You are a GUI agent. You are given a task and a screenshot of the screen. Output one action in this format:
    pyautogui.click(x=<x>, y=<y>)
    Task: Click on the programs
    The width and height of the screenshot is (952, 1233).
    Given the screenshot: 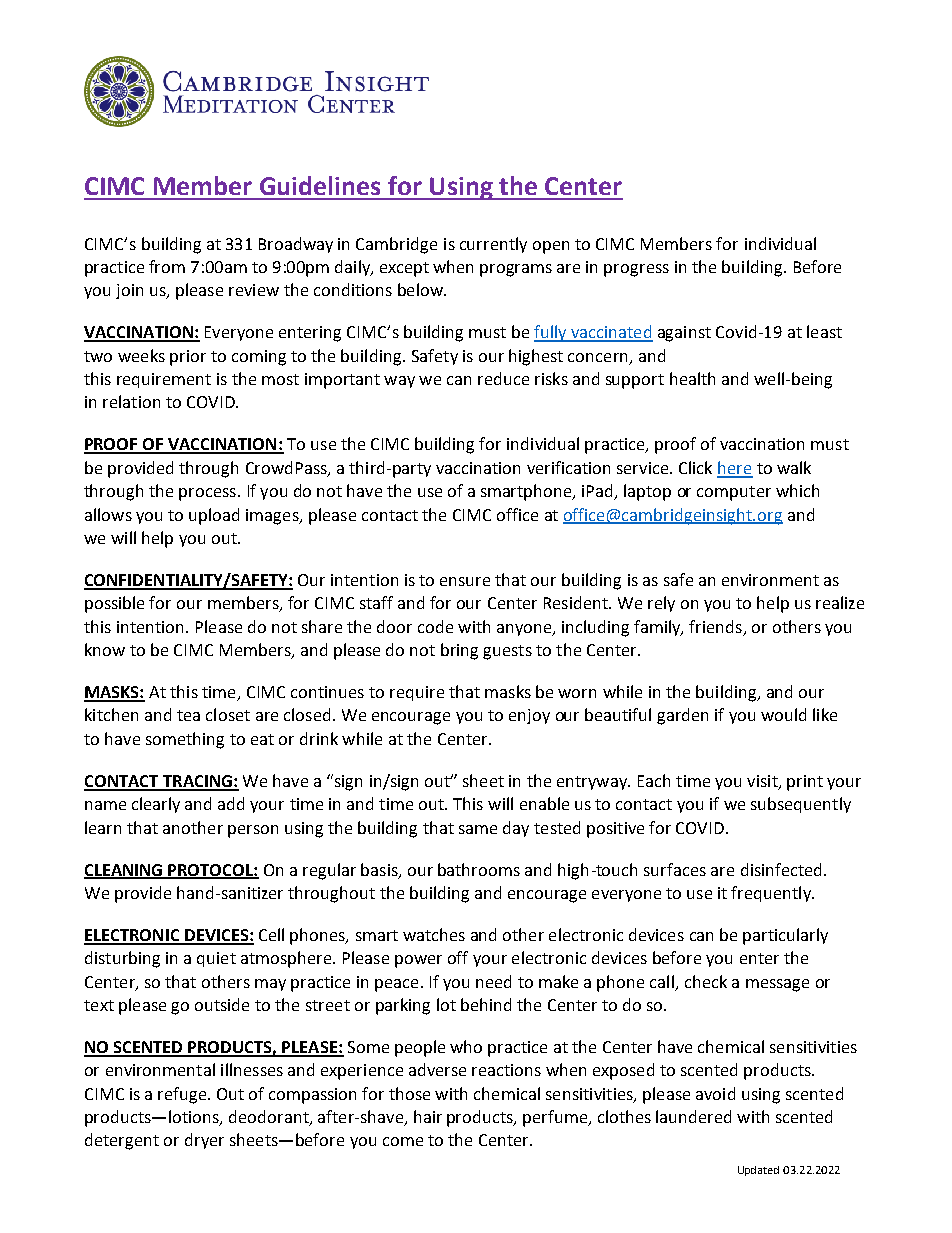 What is the action you would take?
    pyautogui.click(x=516, y=270)
